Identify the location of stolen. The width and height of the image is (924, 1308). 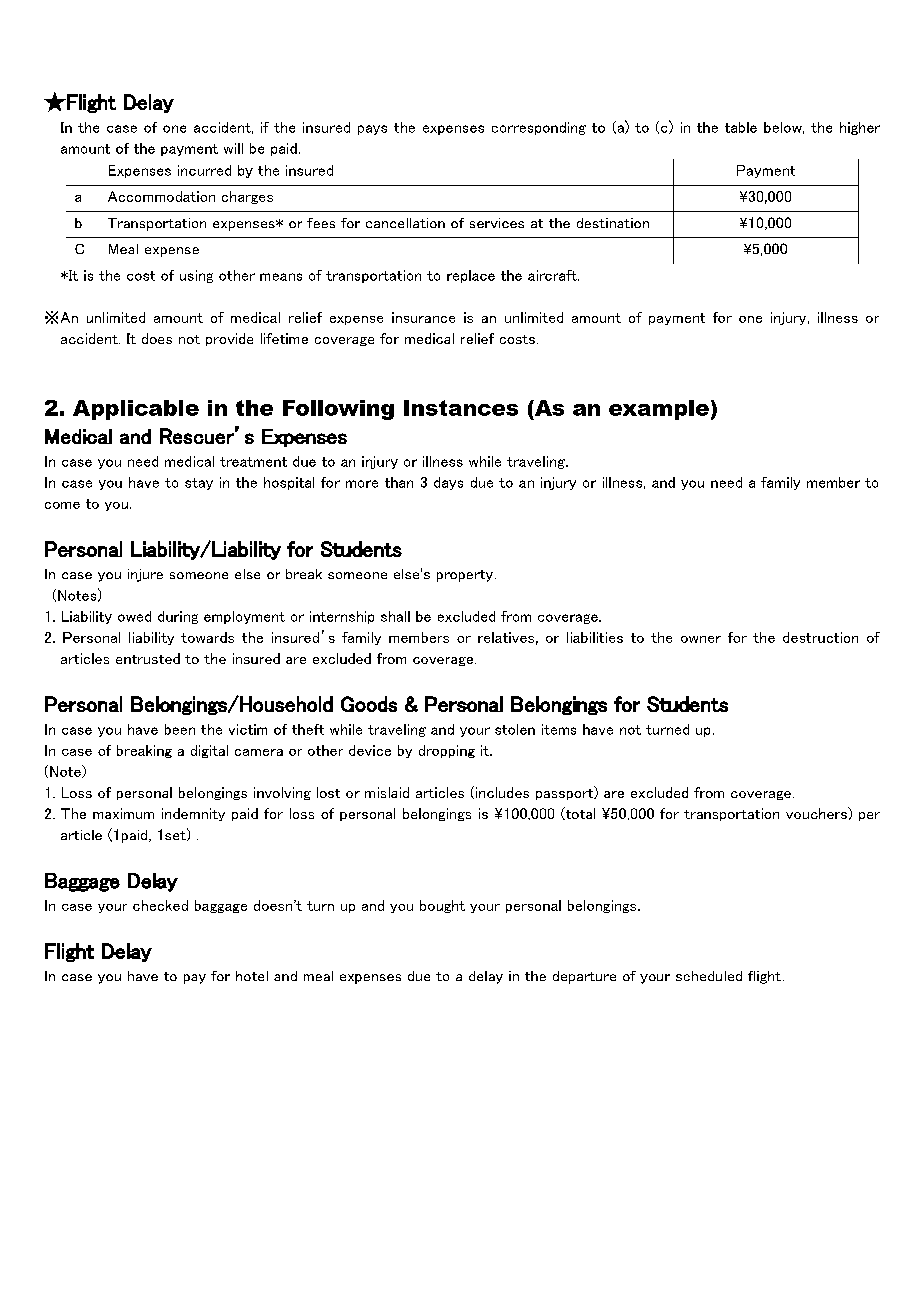
(515, 729).
